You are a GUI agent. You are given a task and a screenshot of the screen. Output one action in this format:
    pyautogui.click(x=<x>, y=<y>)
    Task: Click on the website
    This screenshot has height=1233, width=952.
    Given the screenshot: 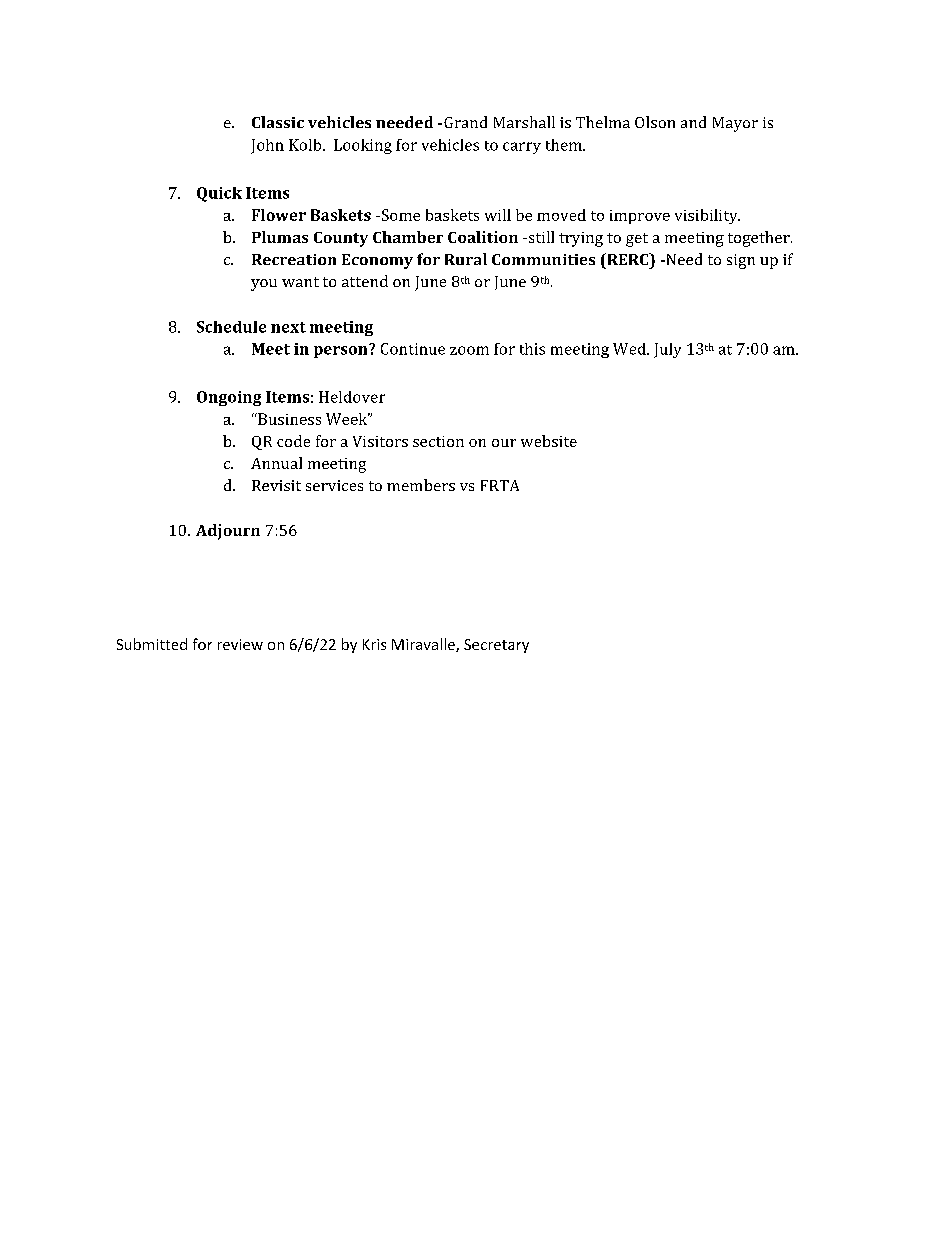 What is the action you would take?
    pyautogui.click(x=549, y=441)
